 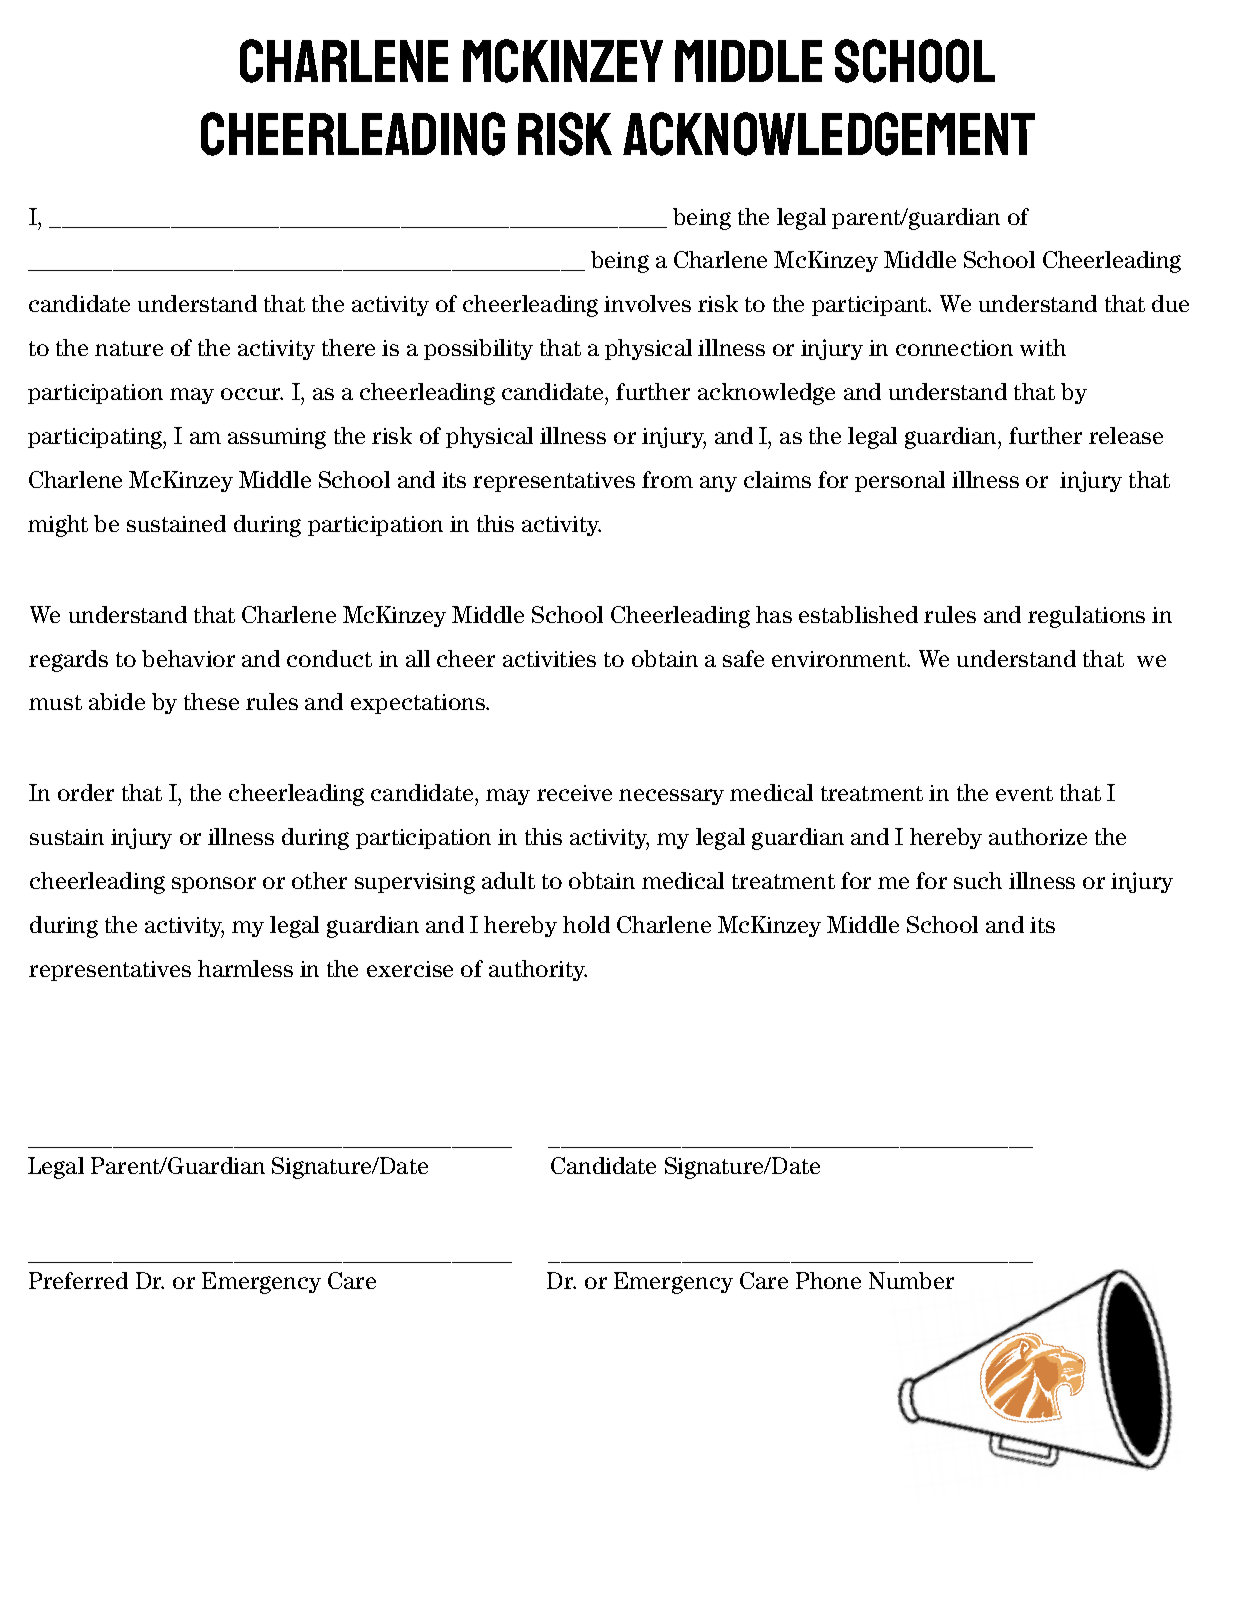 I want to click on behavior, so click(x=188, y=658).
